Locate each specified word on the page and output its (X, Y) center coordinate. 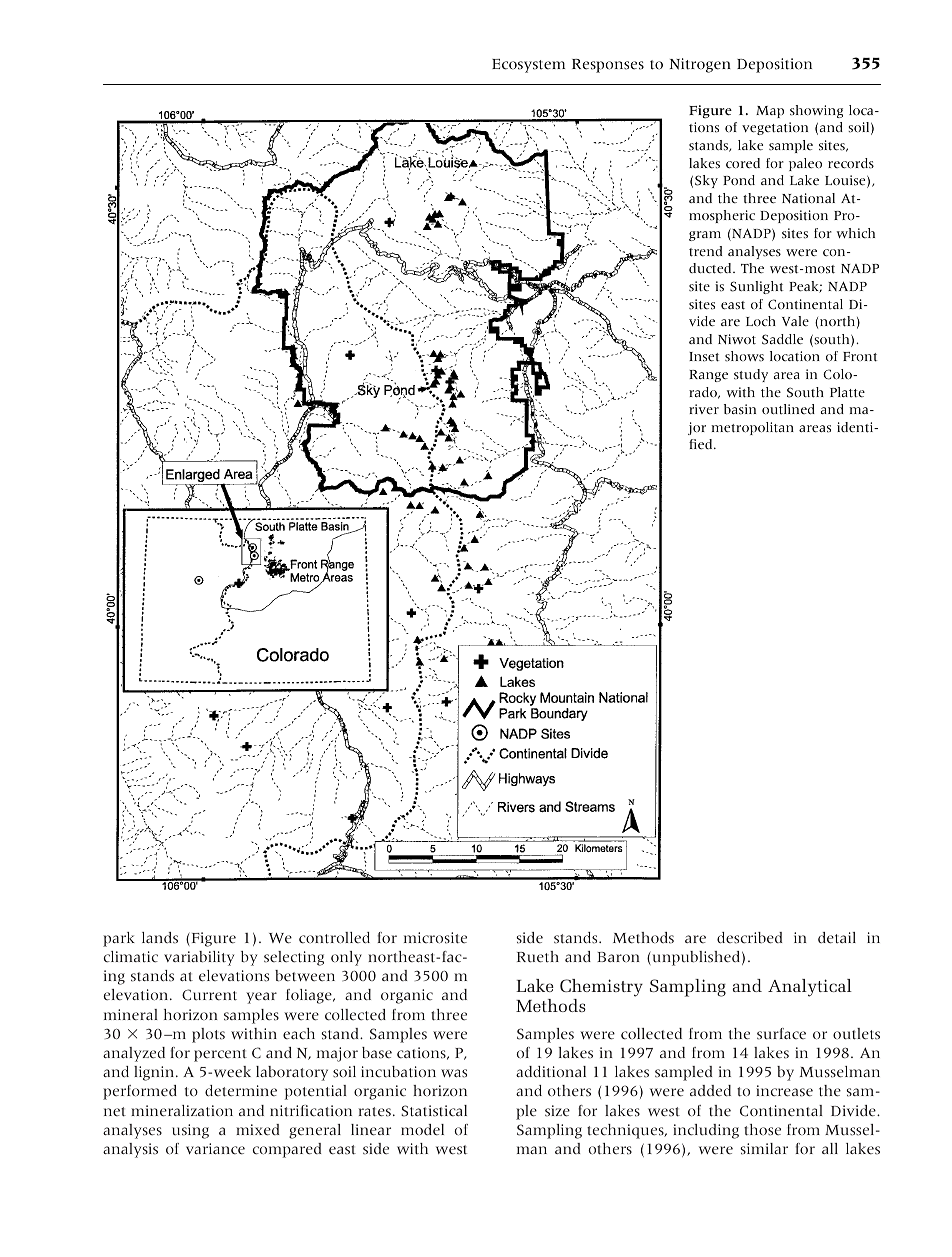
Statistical (434, 1111)
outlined (788, 409)
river (704, 409)
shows (744, 356)
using (190, 1131)
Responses (608, 66)
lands (160, 938)
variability (199, 958)
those (762, 1130)
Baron (618, 957)
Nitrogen (700, 65)
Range (708, 376)
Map (770, 112)
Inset (704, 357)
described (749, 938)
